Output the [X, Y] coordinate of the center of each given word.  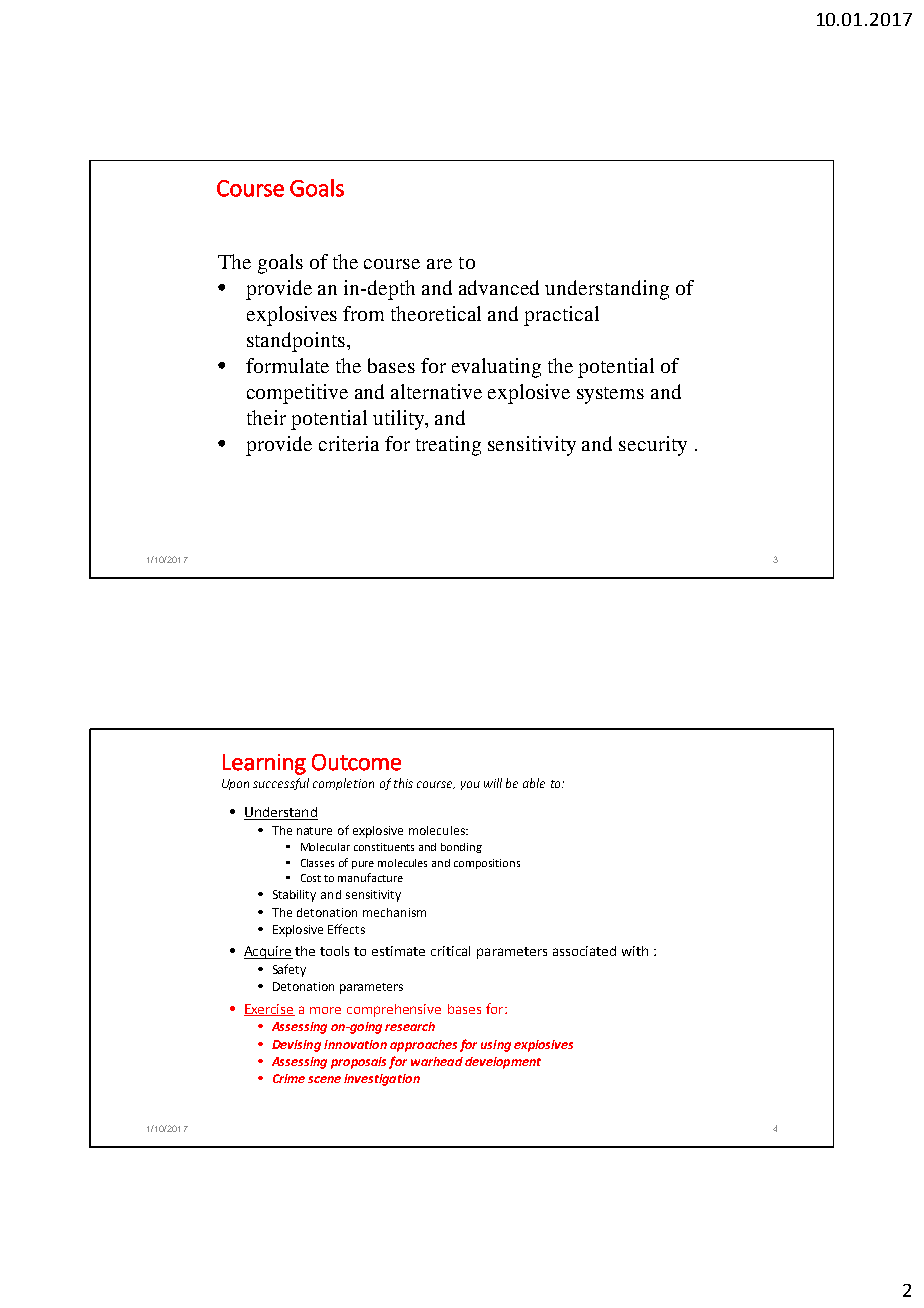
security [653, 446]
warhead [437, 1061]
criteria [349, 443]
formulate [287, 365]
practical [561, 316]
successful [281, 784]
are [439, 264]
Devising [296, 1046]
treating [448, 446]
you [470, 785]
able [534, 783]
